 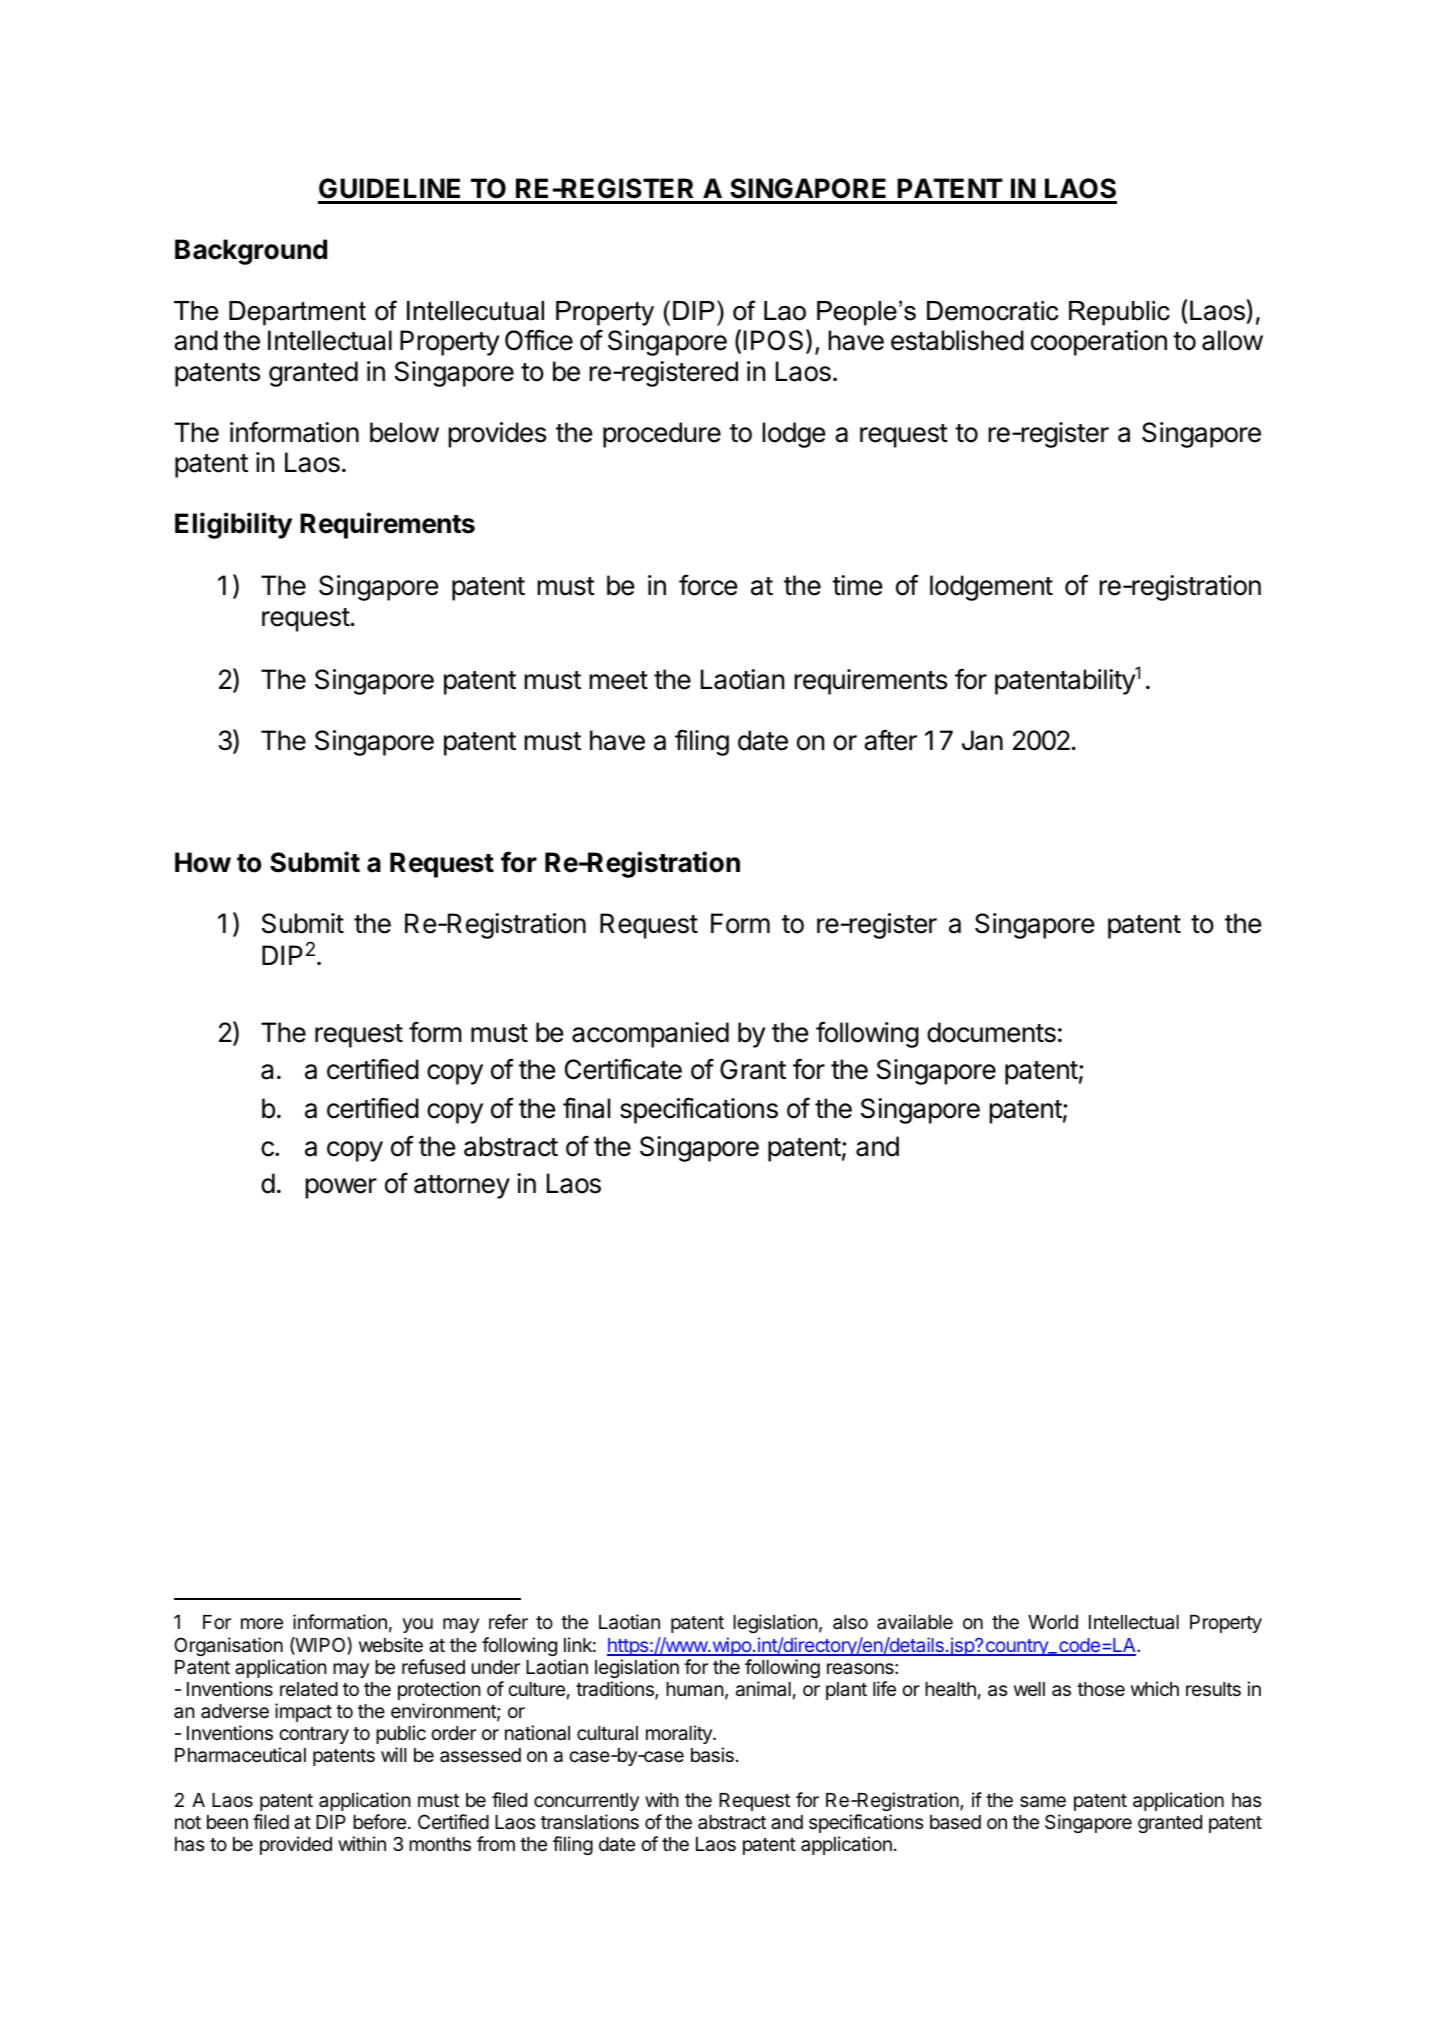 What do you see at coordinates (712, 1755) in the screenshot?
I see `basis` at bounding box center [712, 1755].
